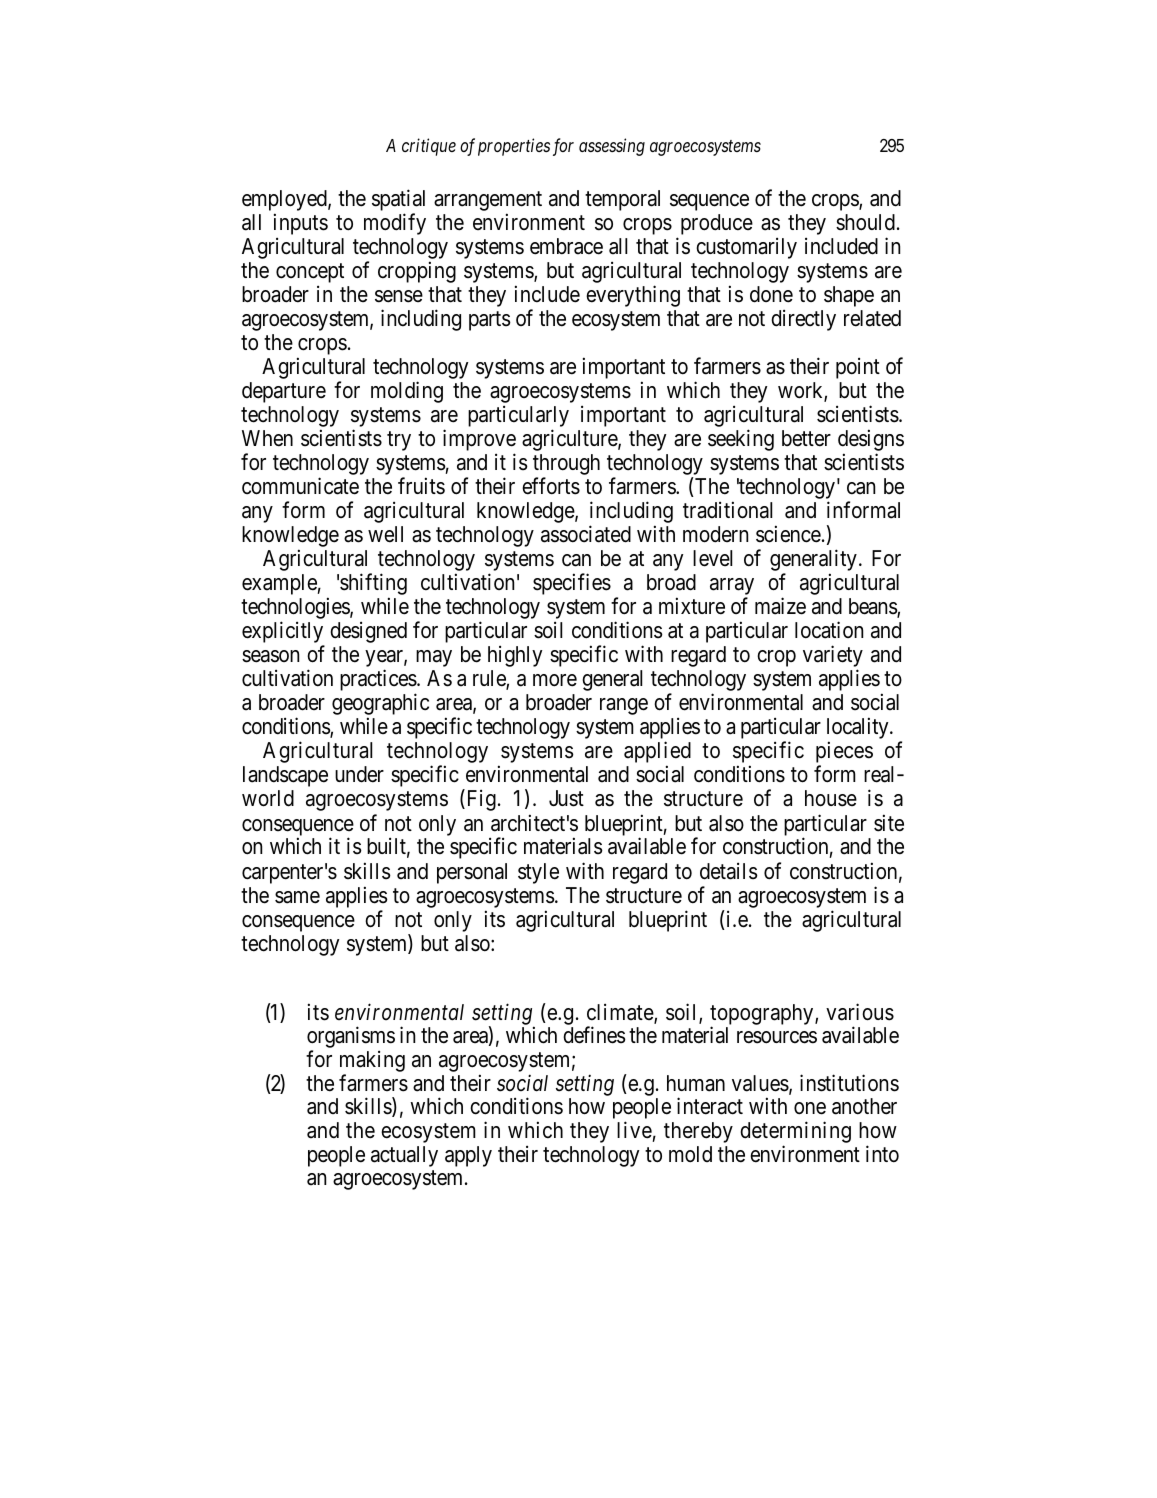  Describe the element at coordinates (788, 534) in the screenshot. I see `science` at that location.
